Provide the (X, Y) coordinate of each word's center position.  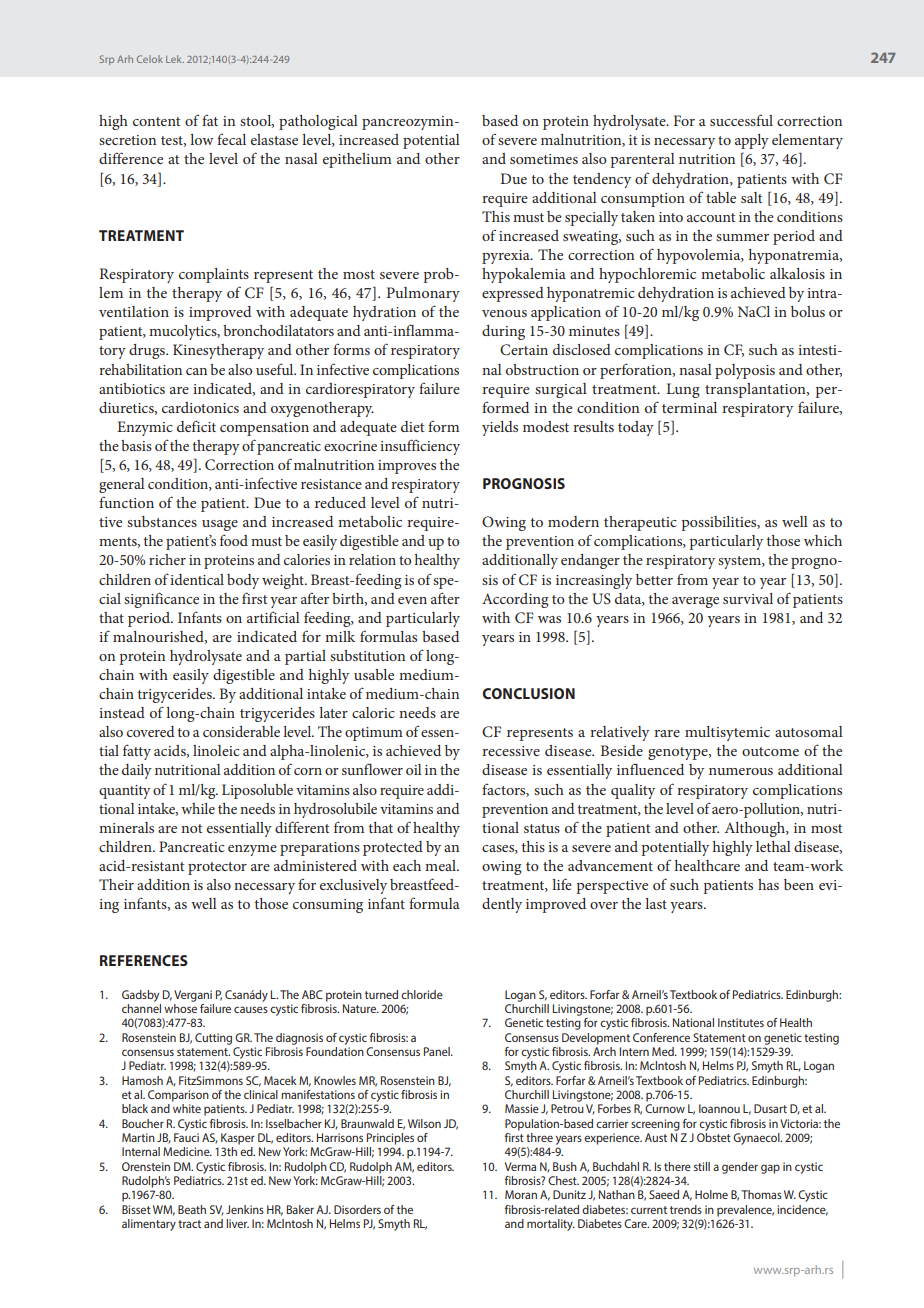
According (515, 600)
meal (441, 865)
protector (217, 868)
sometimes (544, 159)
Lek (175, 59)
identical (197, 579)
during (503, 332)
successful (741, 120)
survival (748, 598)
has (768, 884)
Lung (683, 390)
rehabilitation (140, 369)
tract (189, 1224)
